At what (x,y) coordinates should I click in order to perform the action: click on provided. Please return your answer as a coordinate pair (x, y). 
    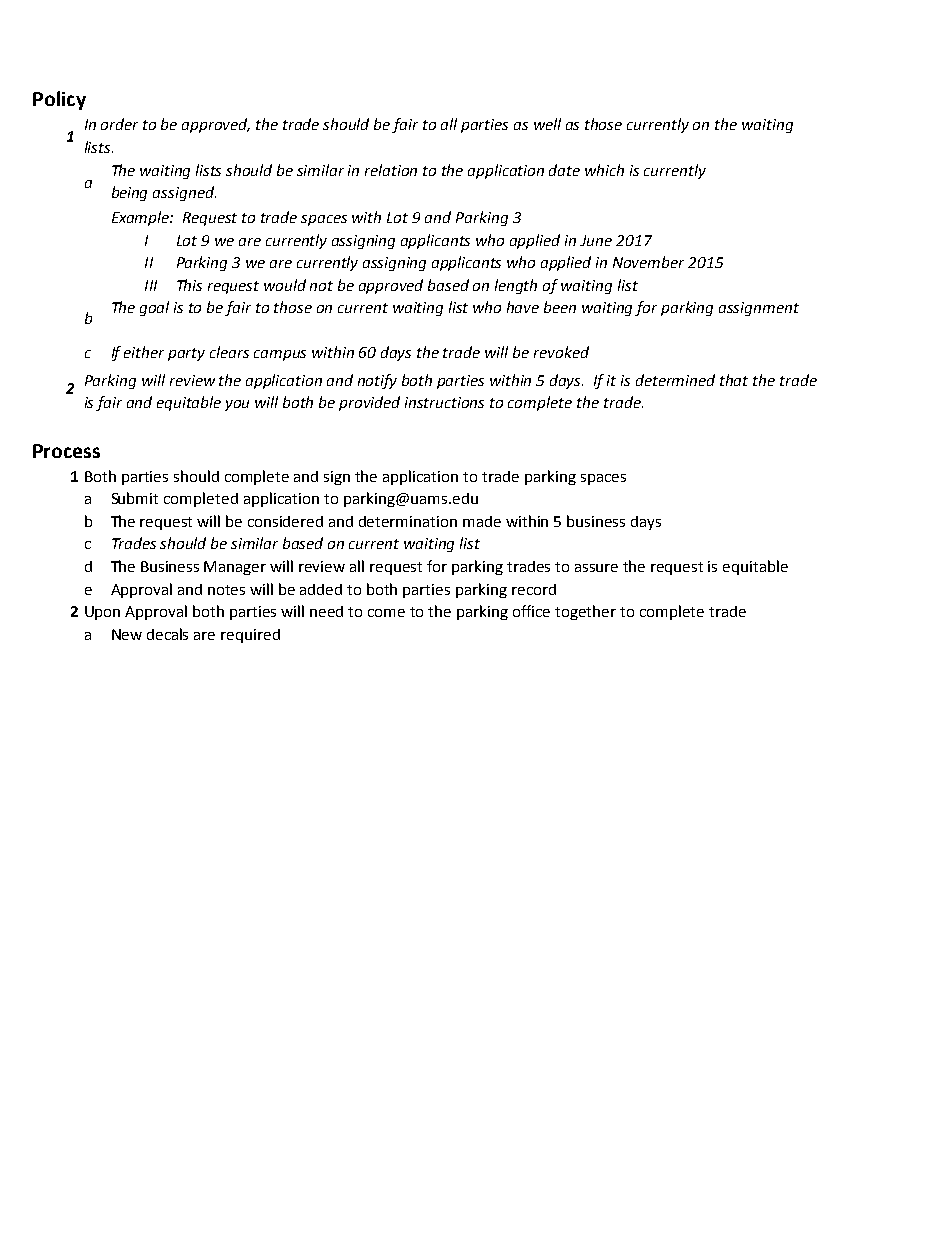
    Looking at the image, I should click on (369, 403).
